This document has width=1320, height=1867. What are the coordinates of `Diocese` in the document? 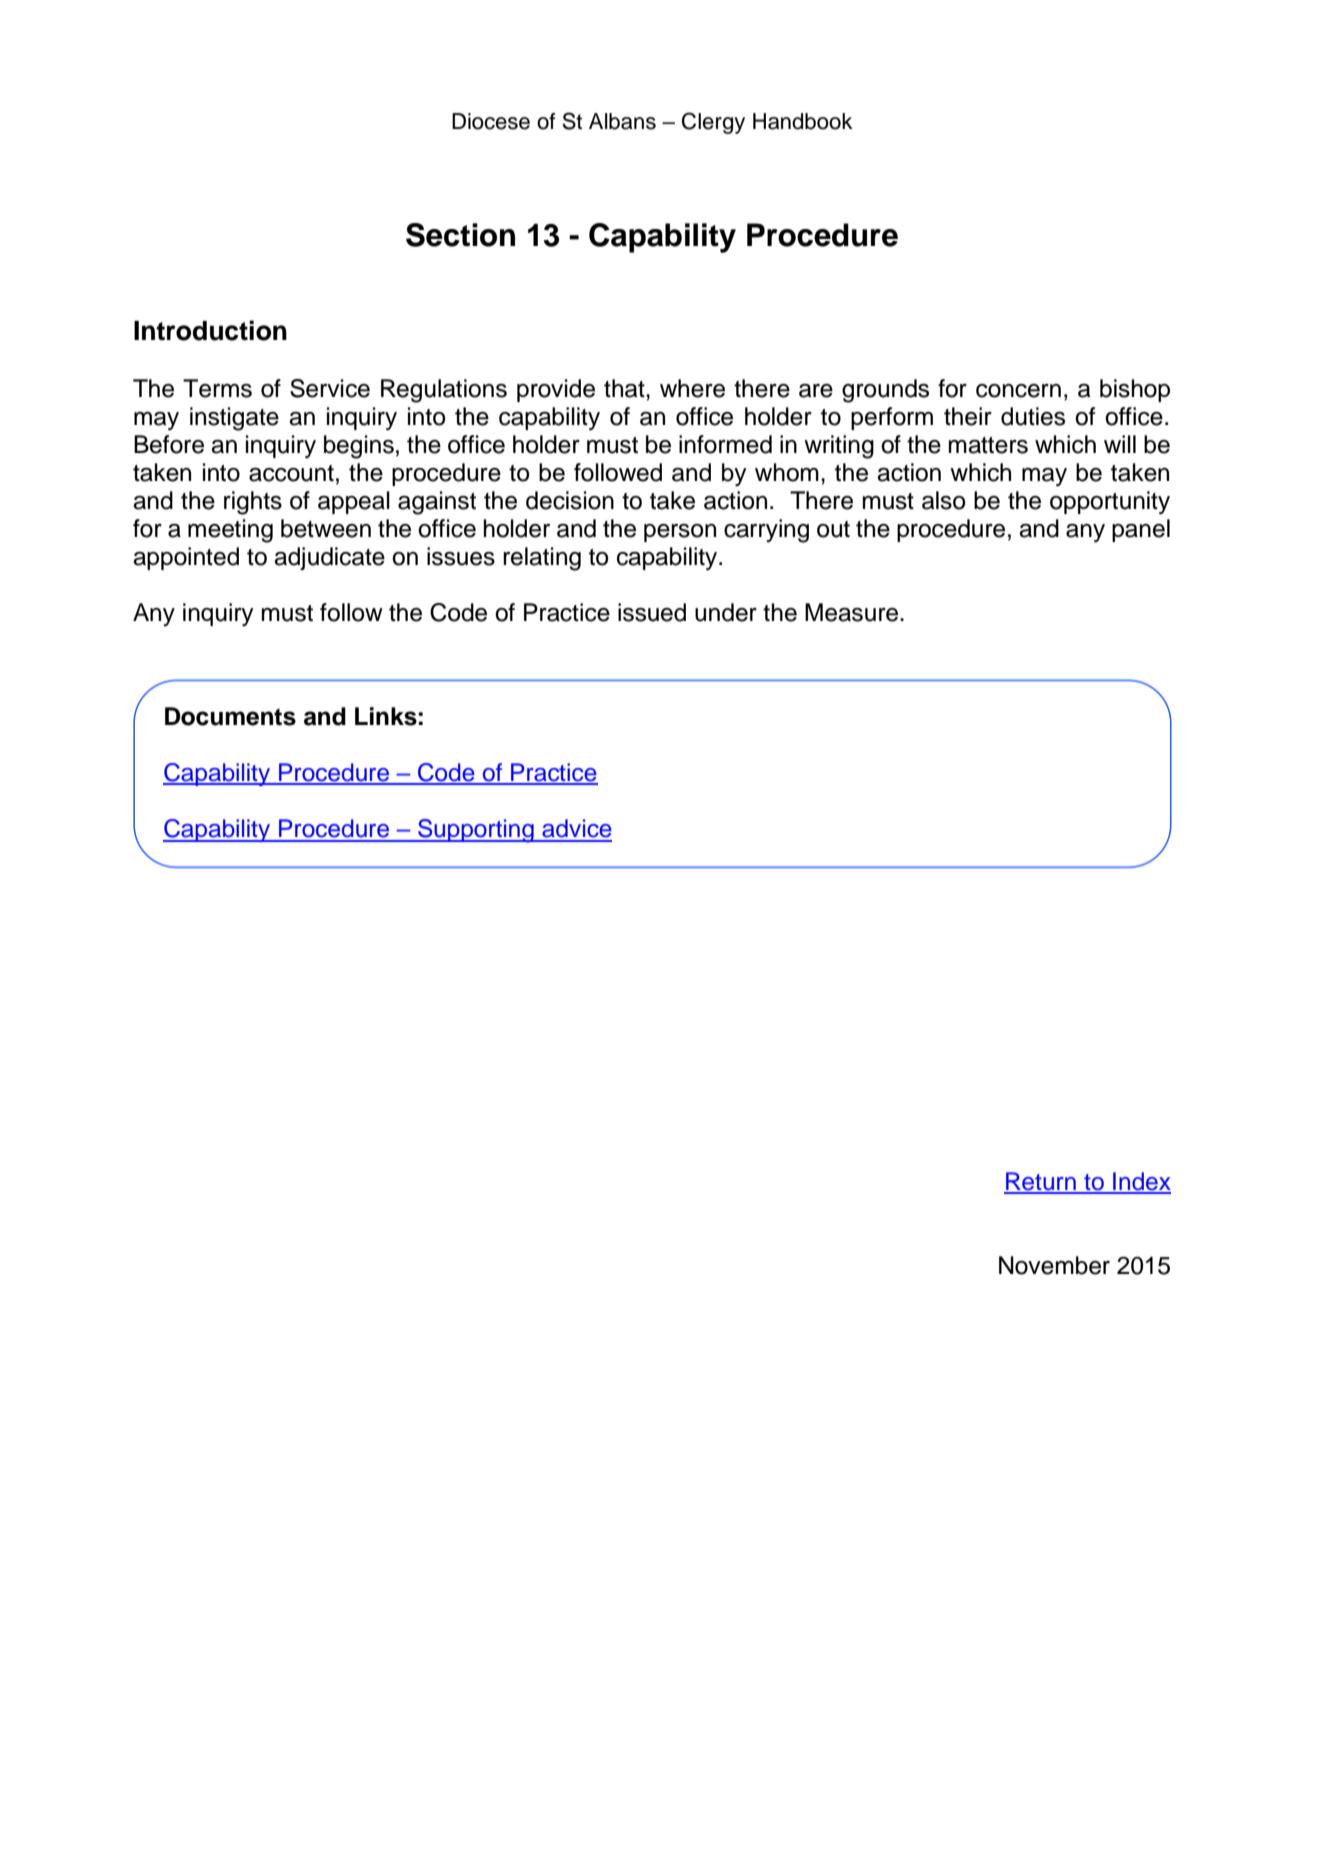 It's located at (491, 121).
